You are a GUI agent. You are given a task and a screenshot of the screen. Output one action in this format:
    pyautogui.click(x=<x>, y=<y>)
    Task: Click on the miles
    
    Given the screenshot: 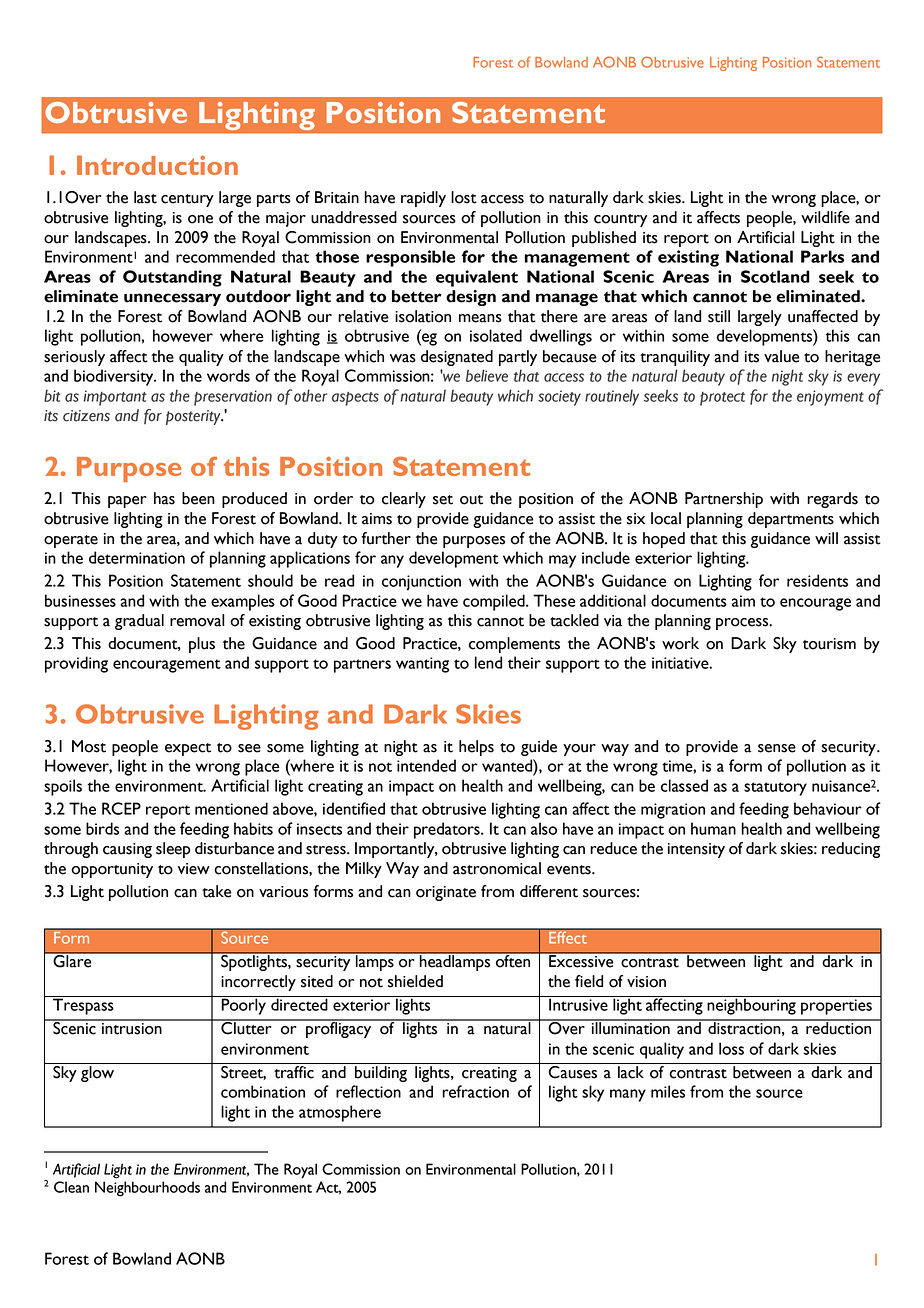 What is the action you would take?
    pyautogui.click(x=668, y=1091)
